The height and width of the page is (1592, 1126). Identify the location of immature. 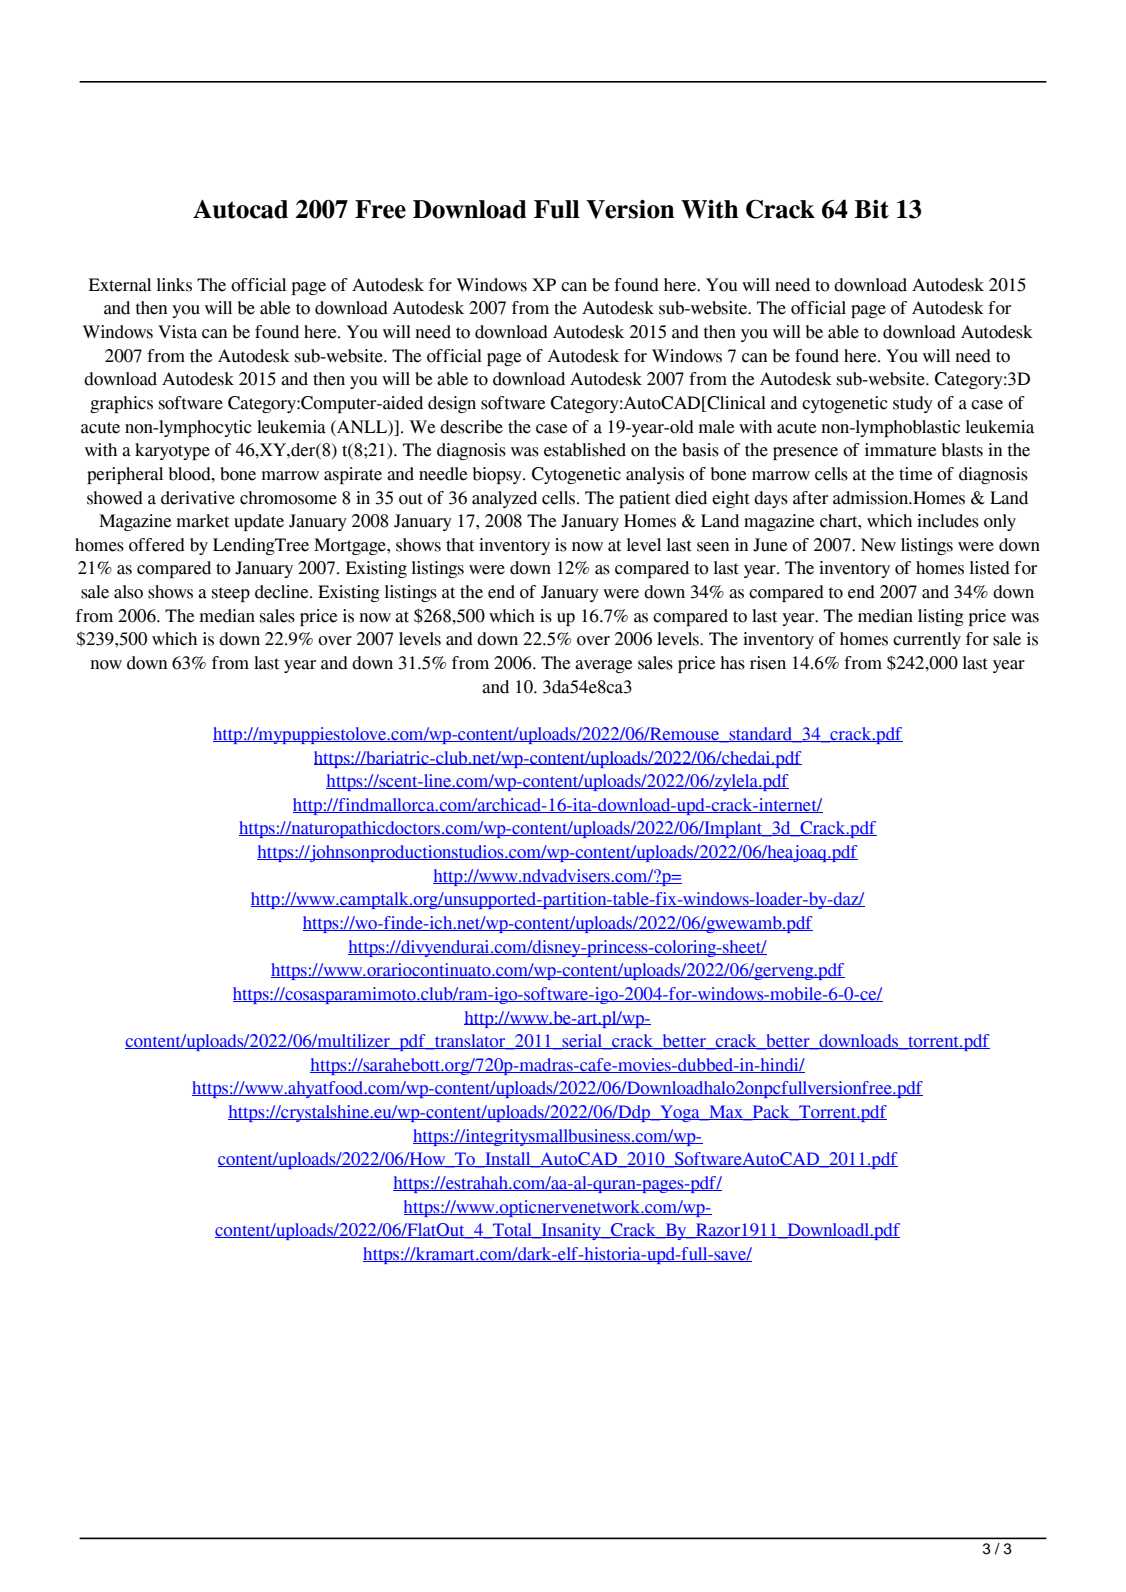
(901, 450).
